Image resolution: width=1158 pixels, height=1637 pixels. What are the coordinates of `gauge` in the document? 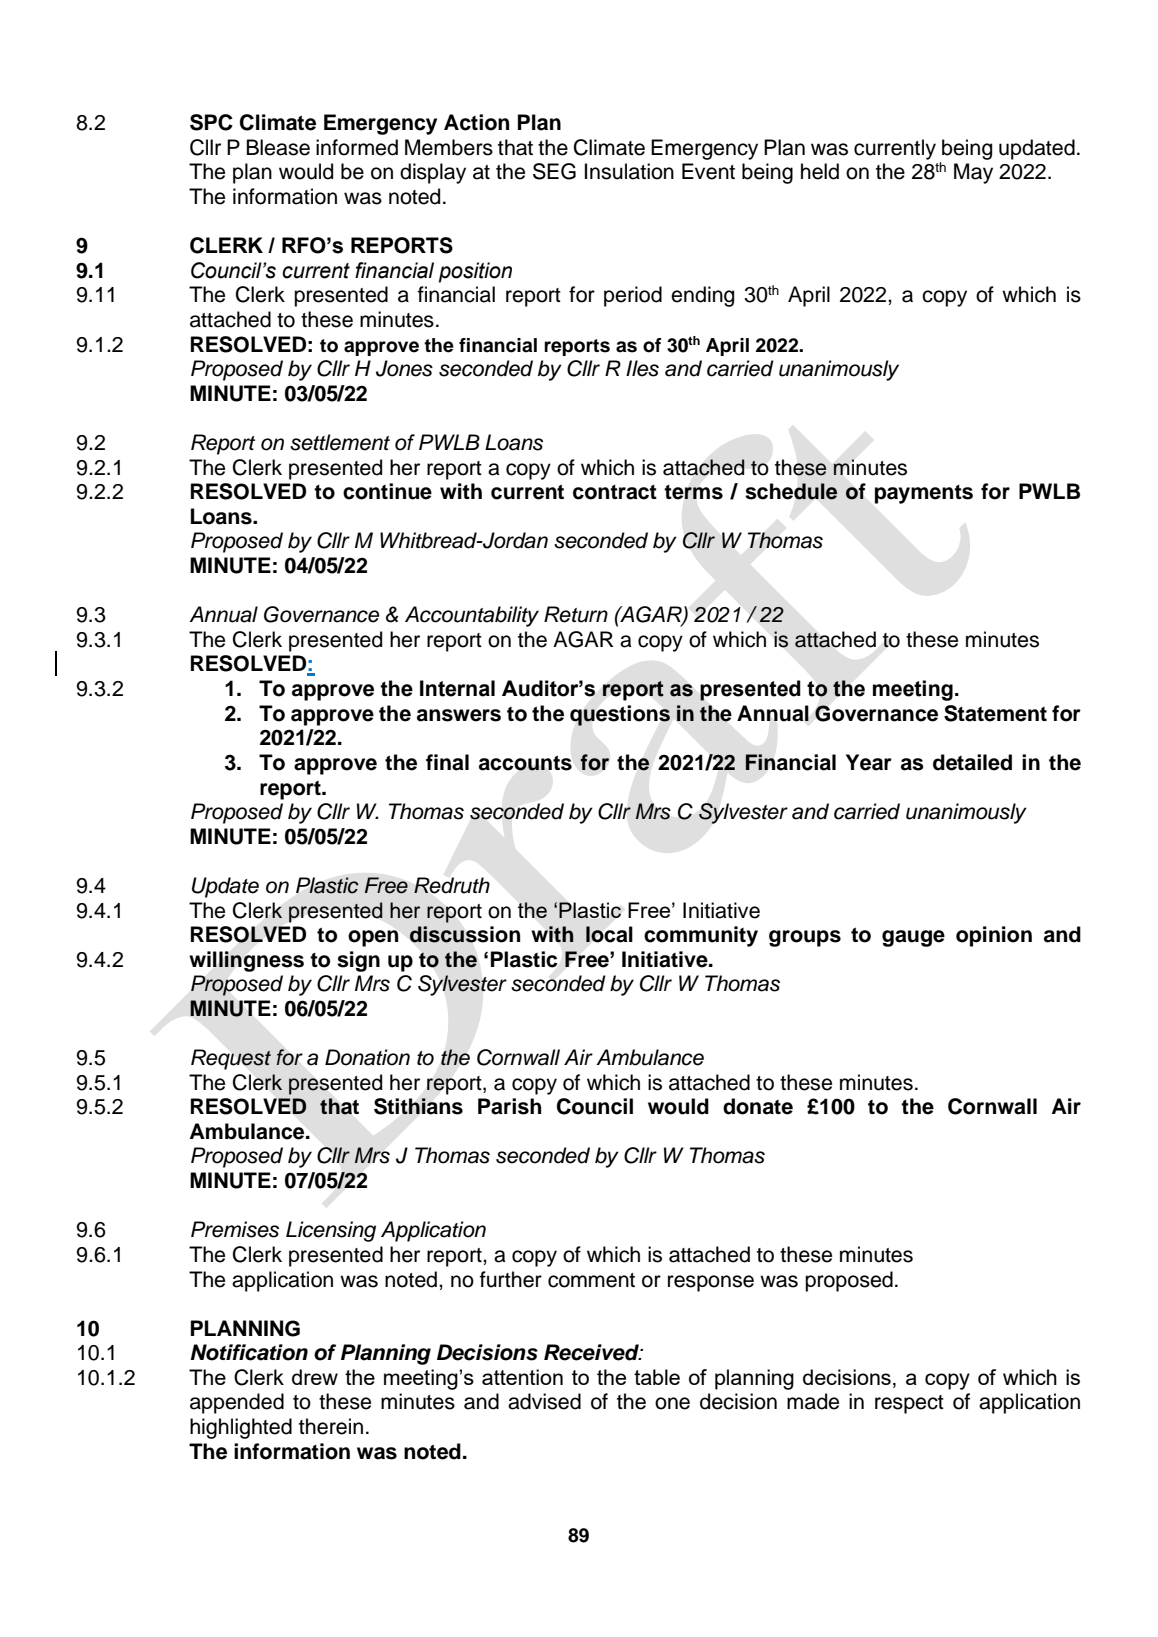 It's located at (913, 938).
